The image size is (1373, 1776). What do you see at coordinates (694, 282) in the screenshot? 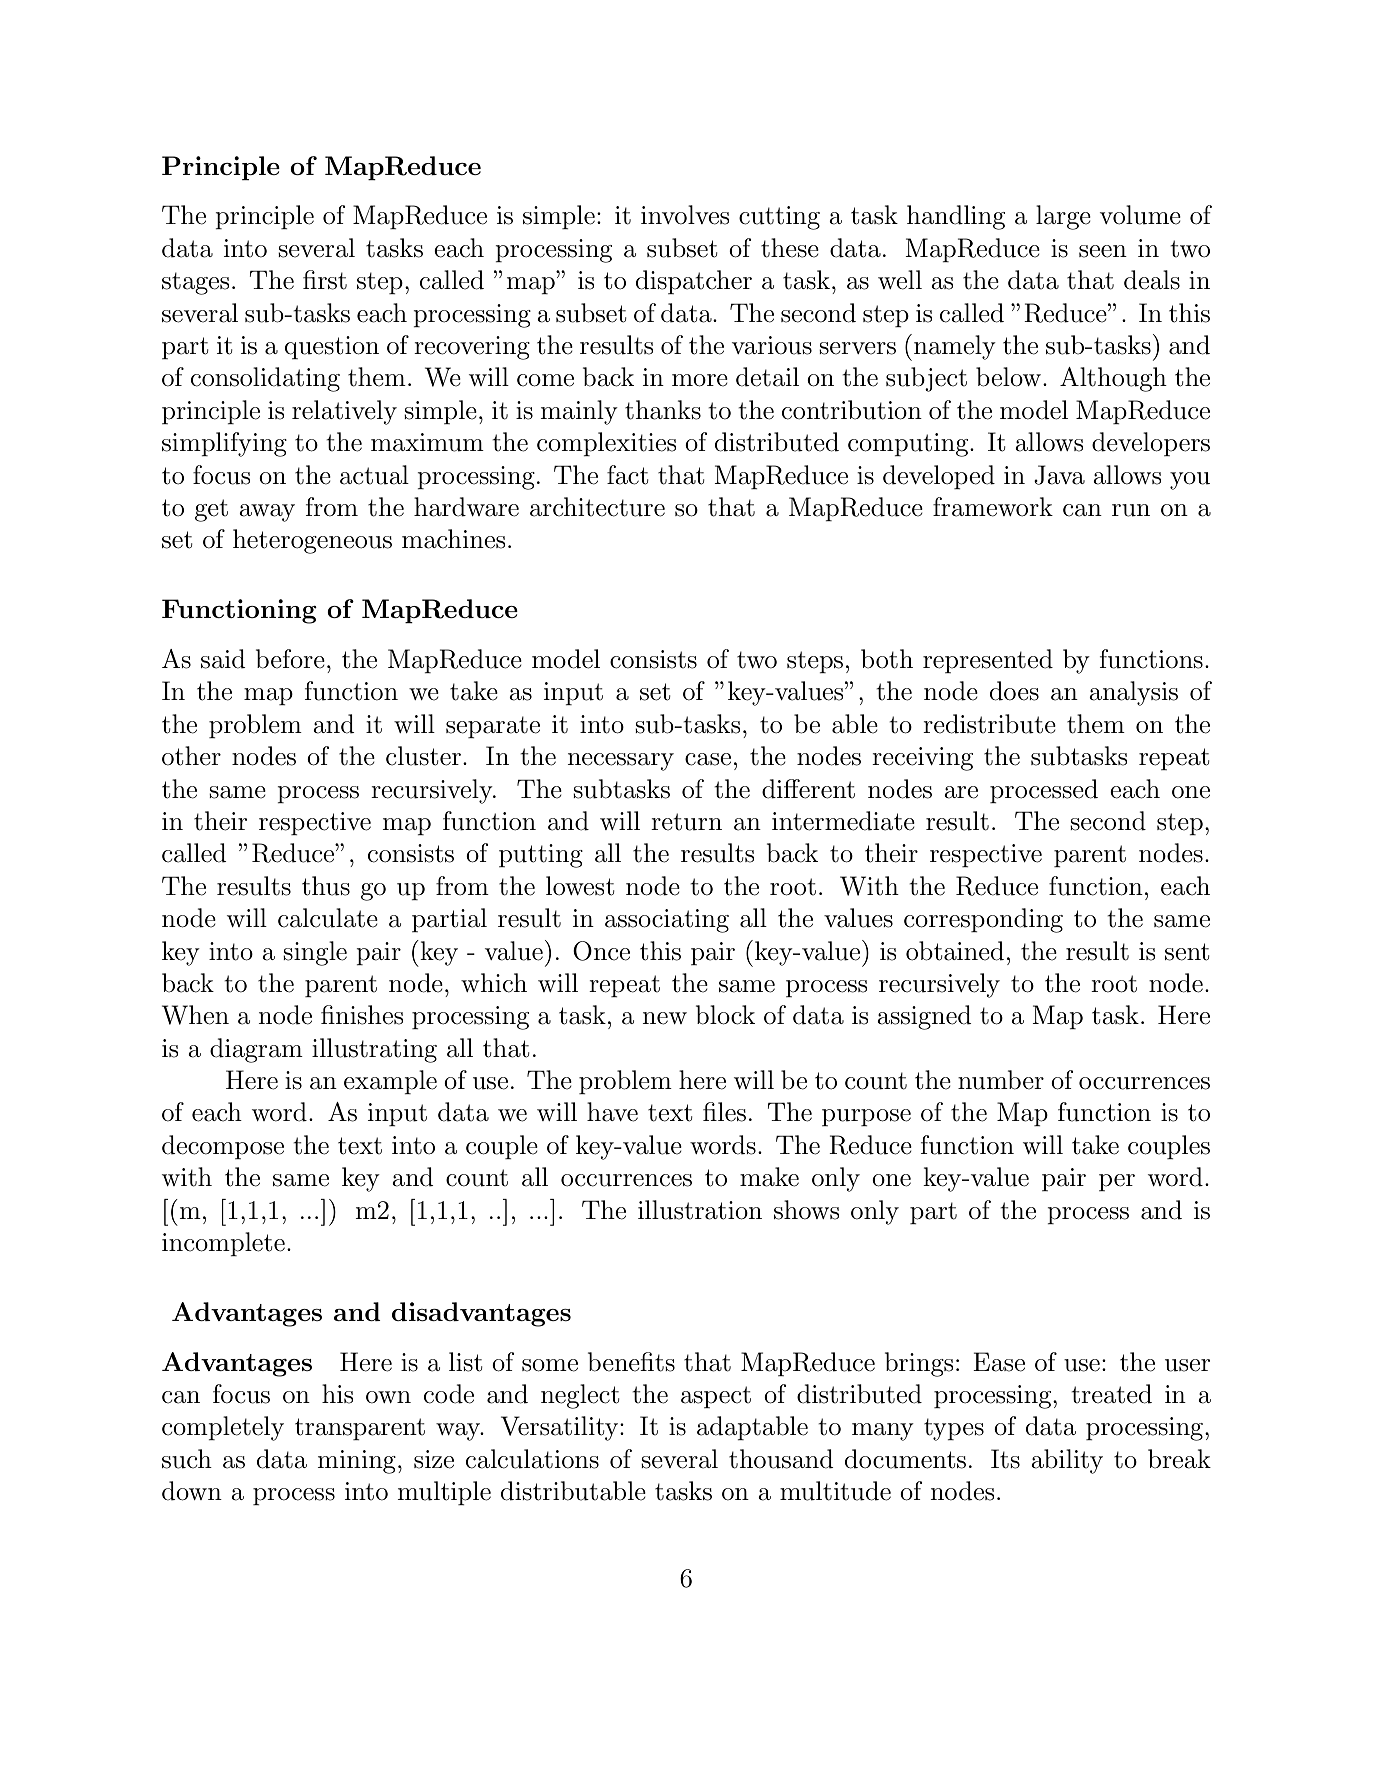
I see `dispatcher` at bounding box center [694, 282].
